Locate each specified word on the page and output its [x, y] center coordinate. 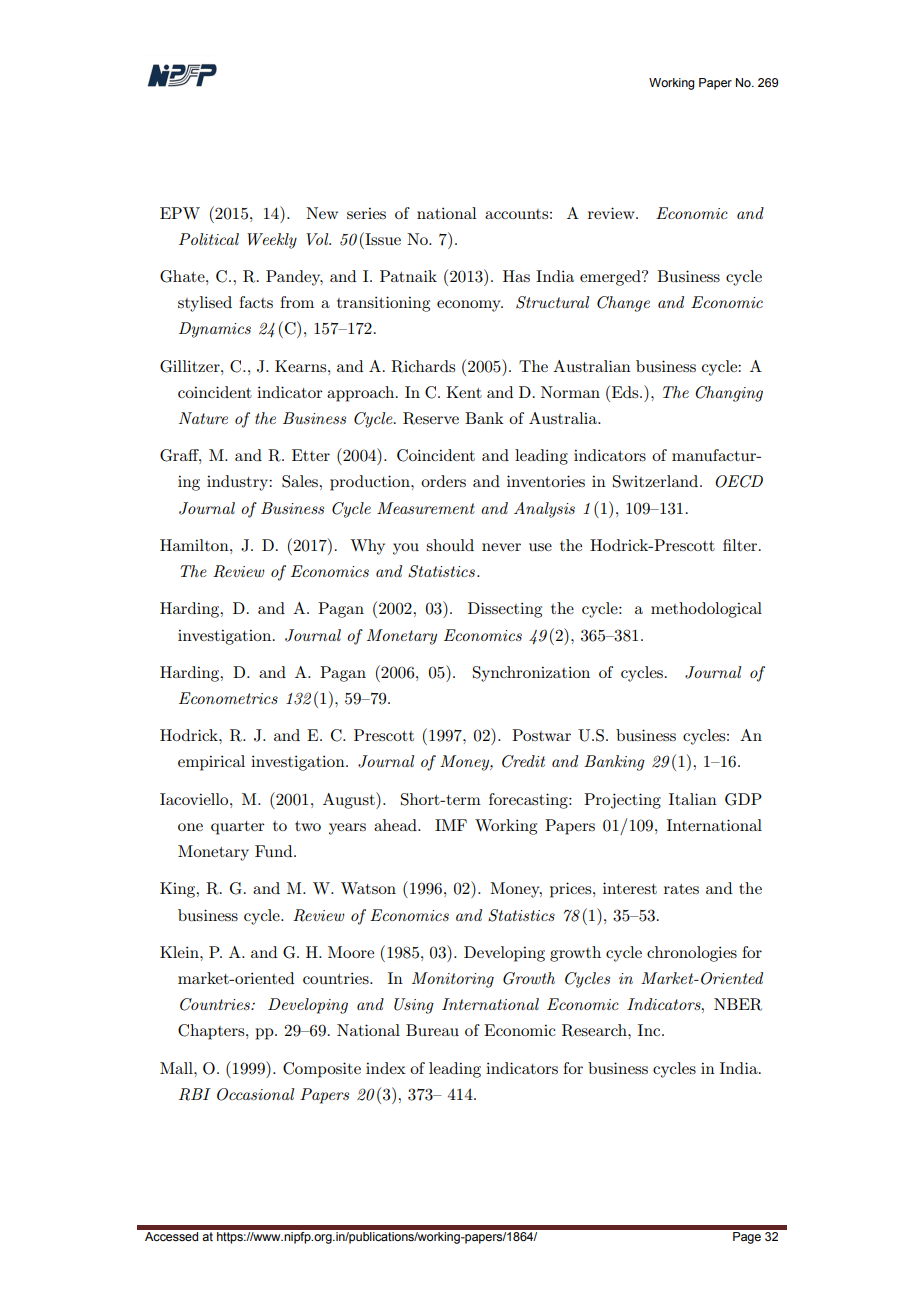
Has [516, 276]
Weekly [272, 241]
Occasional [255, 1094]
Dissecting [505, 610]
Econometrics [228, 698]
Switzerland [657, 481]
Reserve [431, 418]
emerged [611, 278]
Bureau [432, 1030]
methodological [706, 610]
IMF [451, 825]
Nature [203, 418]
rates [681, 889]
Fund [275, 851]
